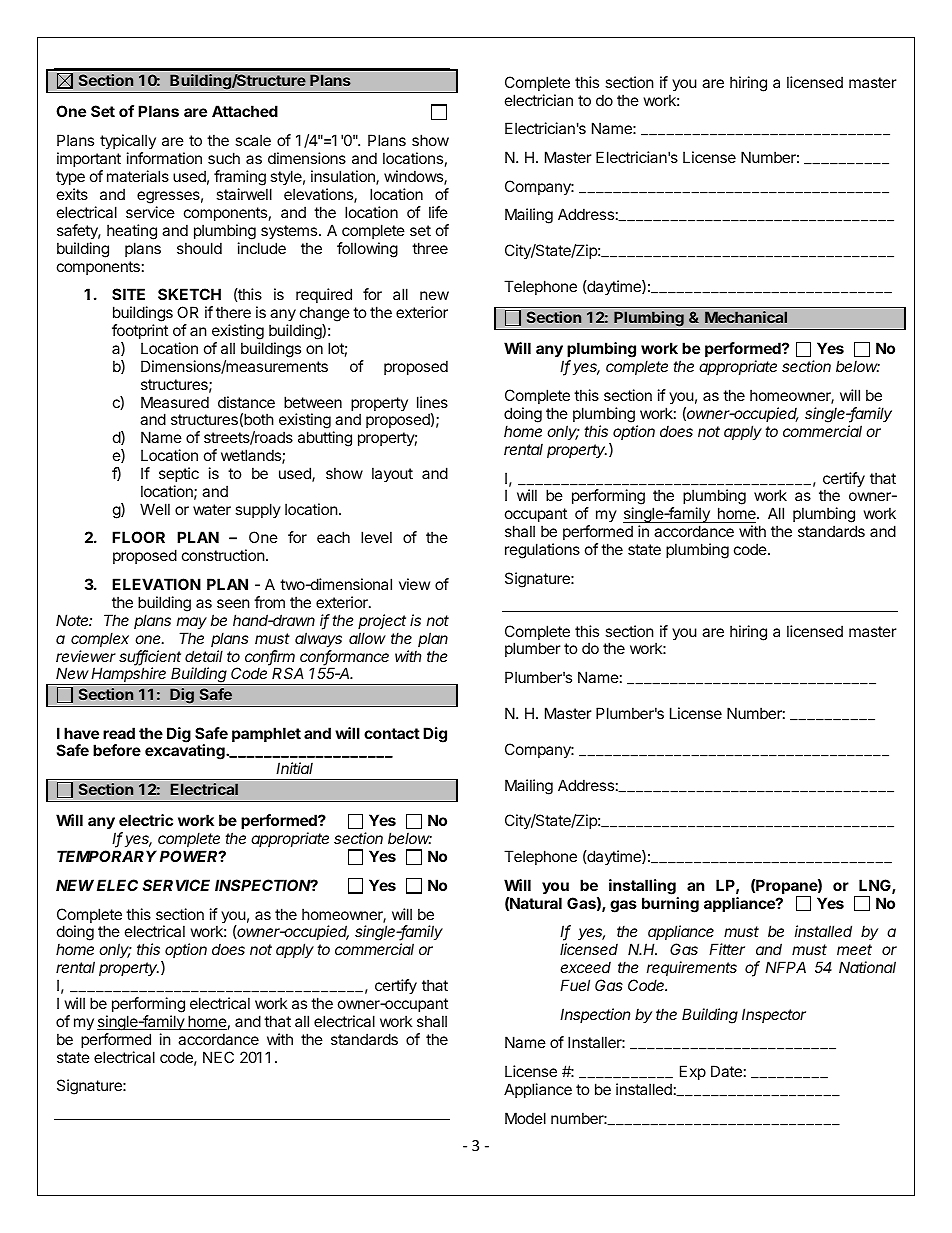 This image has width=952, height=1233. Describe the element at coordinates (525, 1118) in the image. I see `Model` at that location.
